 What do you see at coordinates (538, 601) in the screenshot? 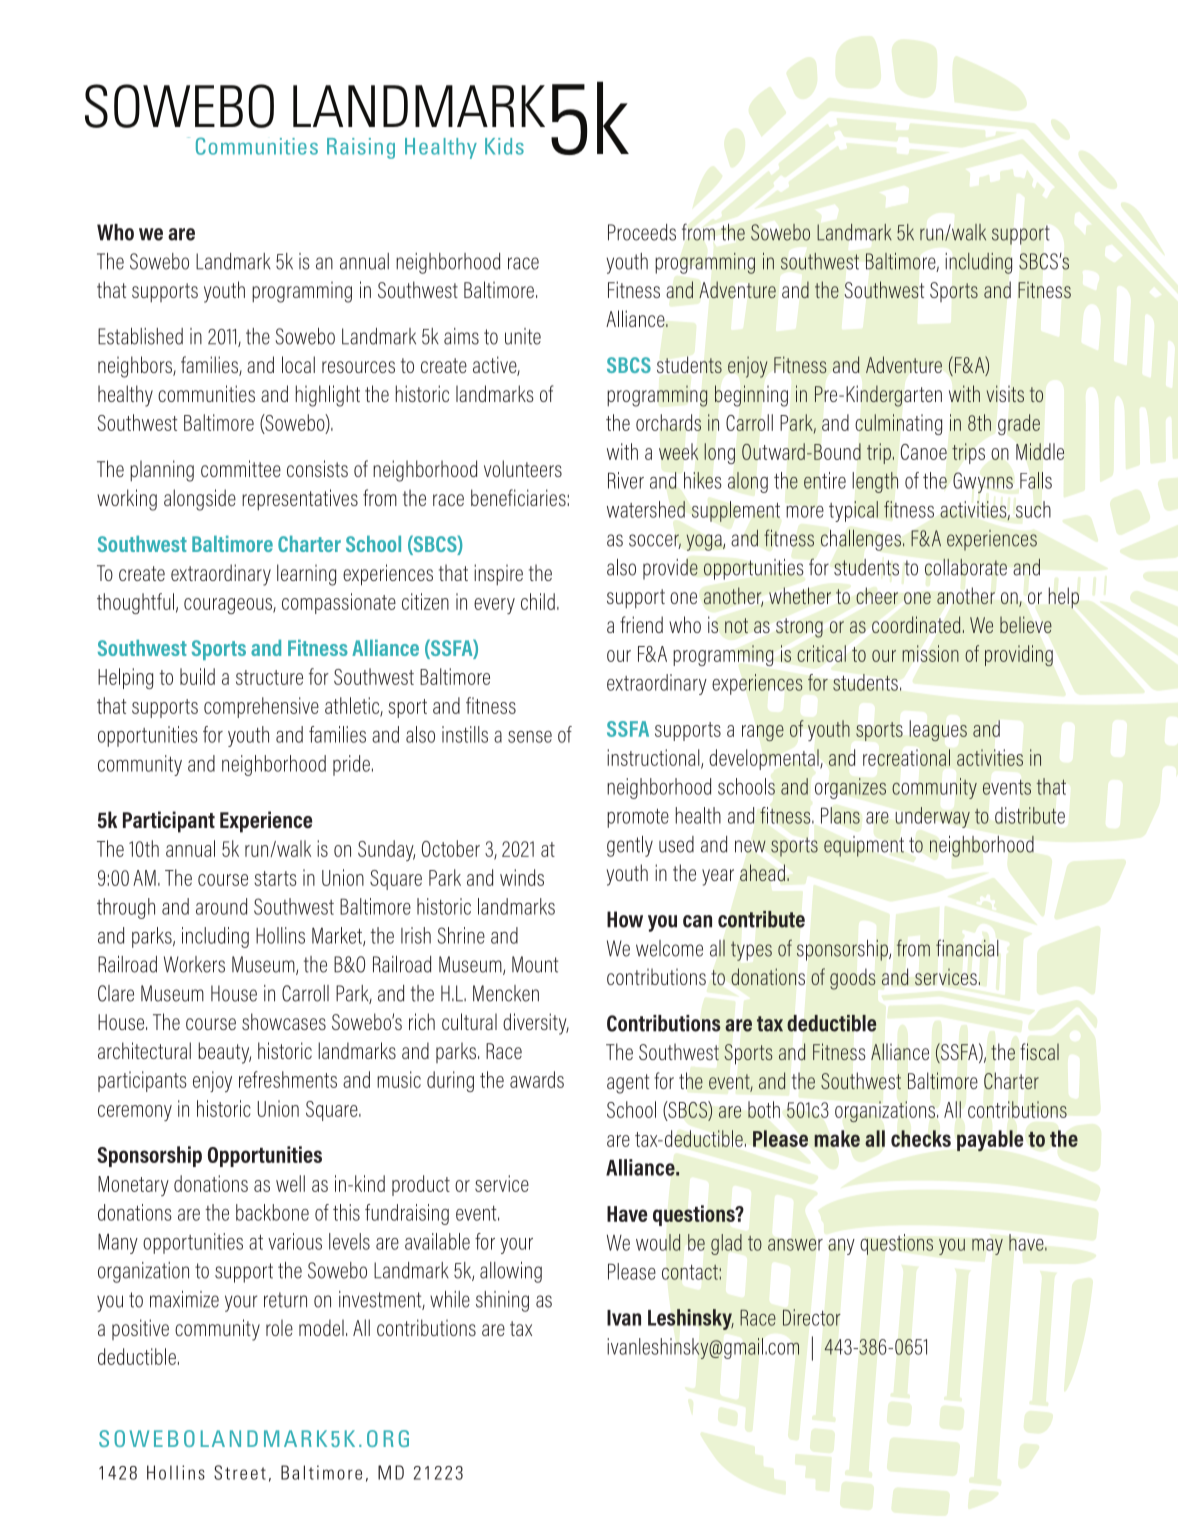
I see `child` at bounding box center [538, 601].
